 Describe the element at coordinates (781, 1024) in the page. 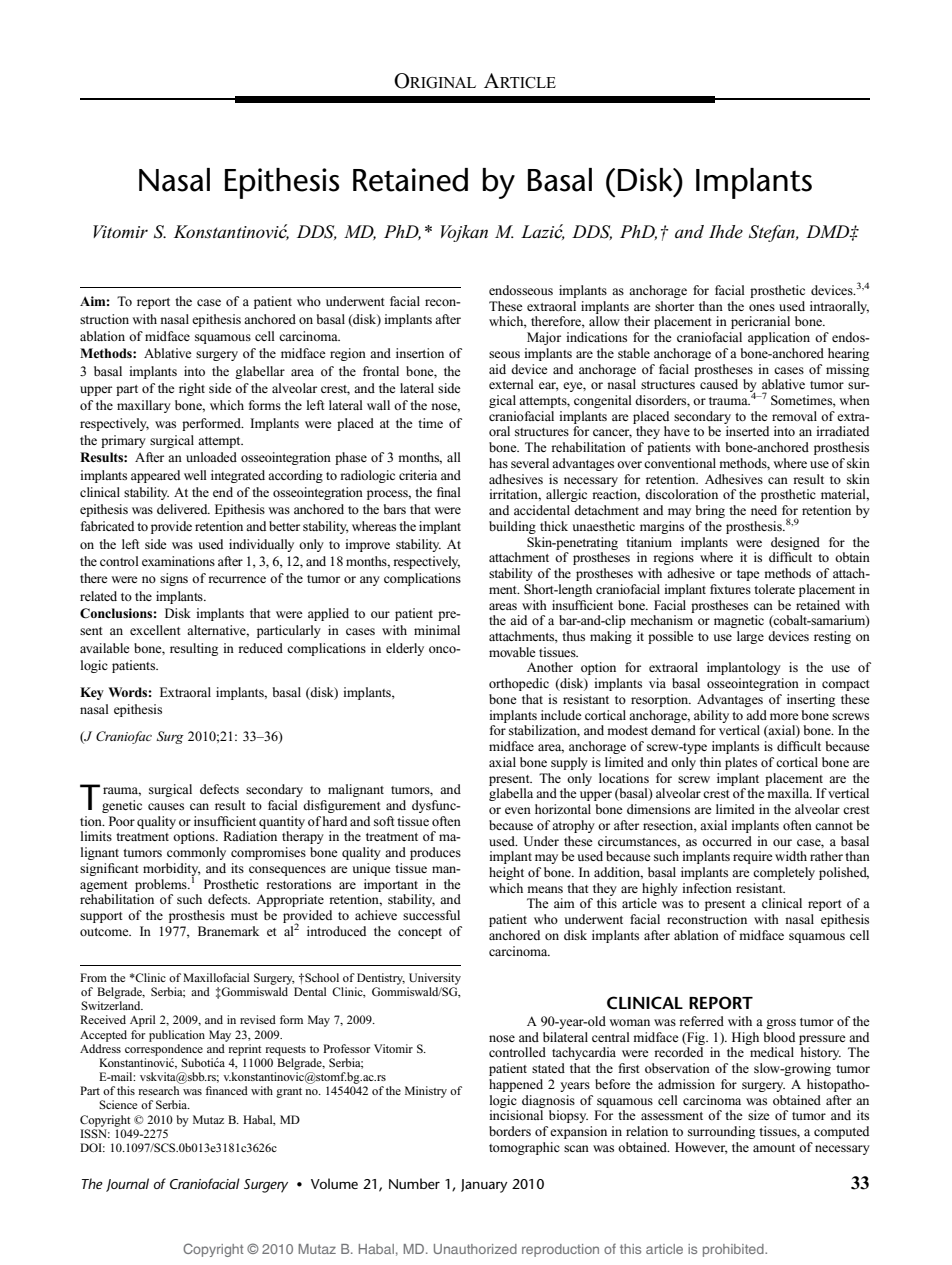

I see `gross` at that location.
